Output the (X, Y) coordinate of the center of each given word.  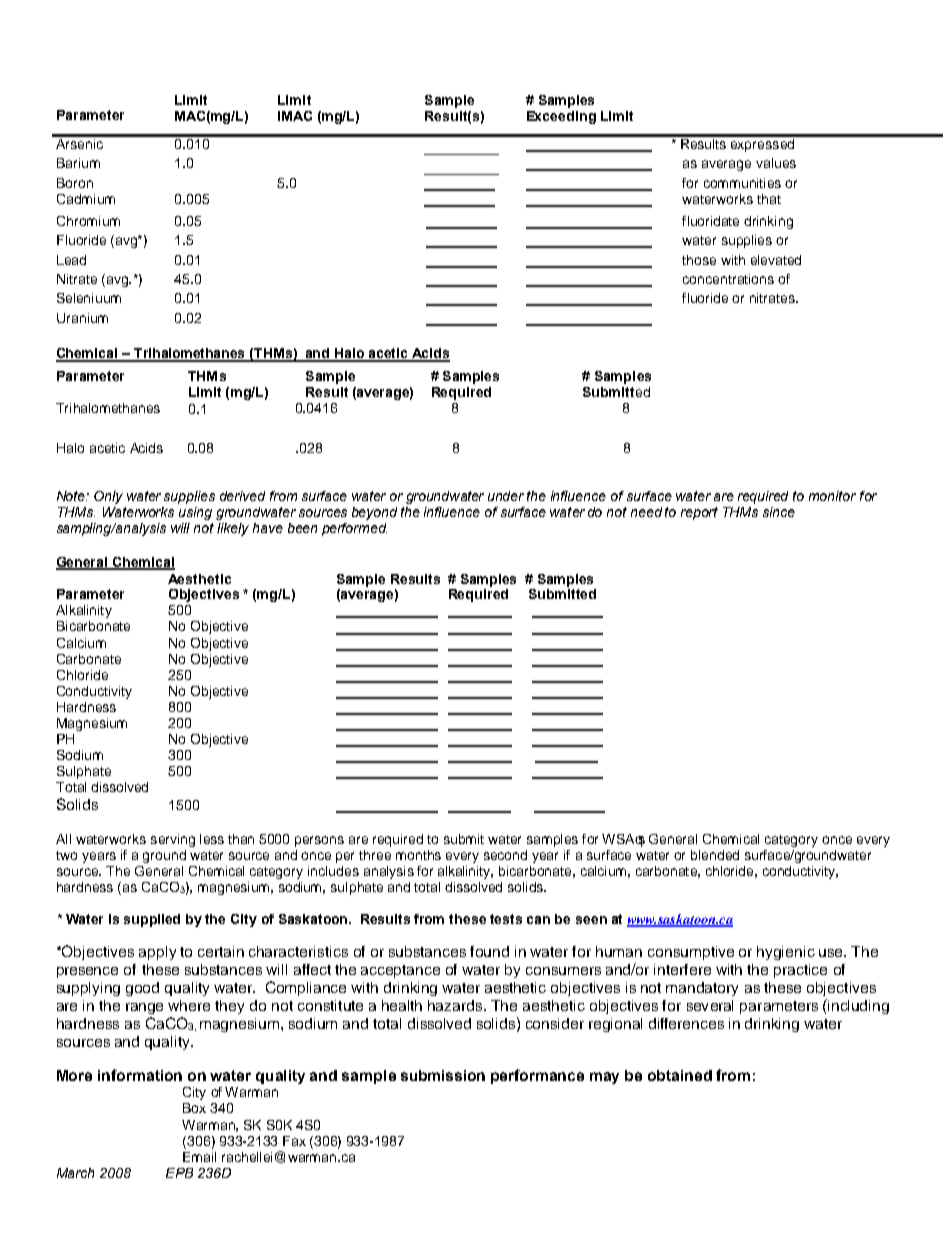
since (779, 512)
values (776, 163)
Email (199, 1157)
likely (233, 529)
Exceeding (561, 117)
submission (443, 1075)
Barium (78, 163)
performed (354, 529)
